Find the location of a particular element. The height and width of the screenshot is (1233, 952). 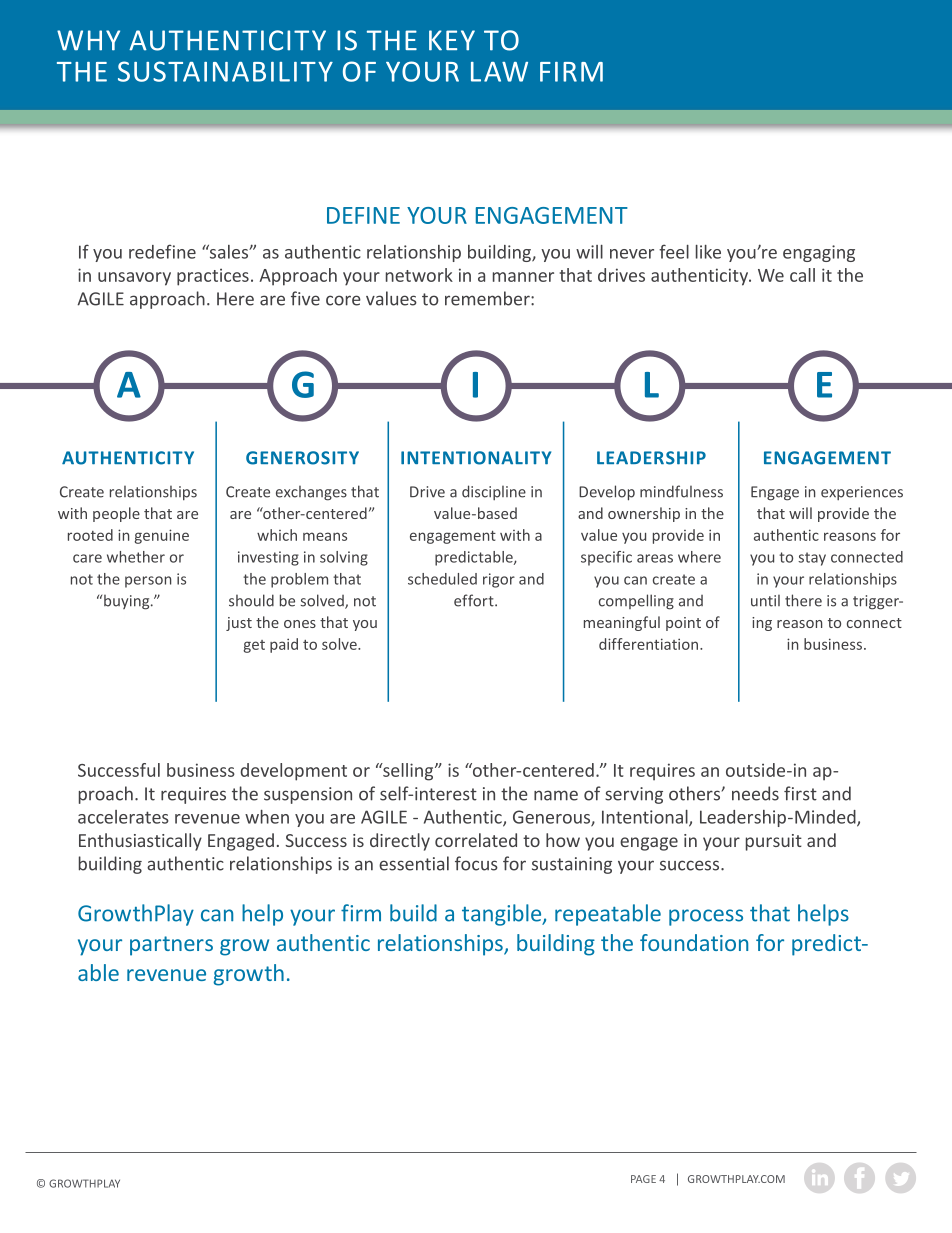

focus is located at coordinates (476, 863).
